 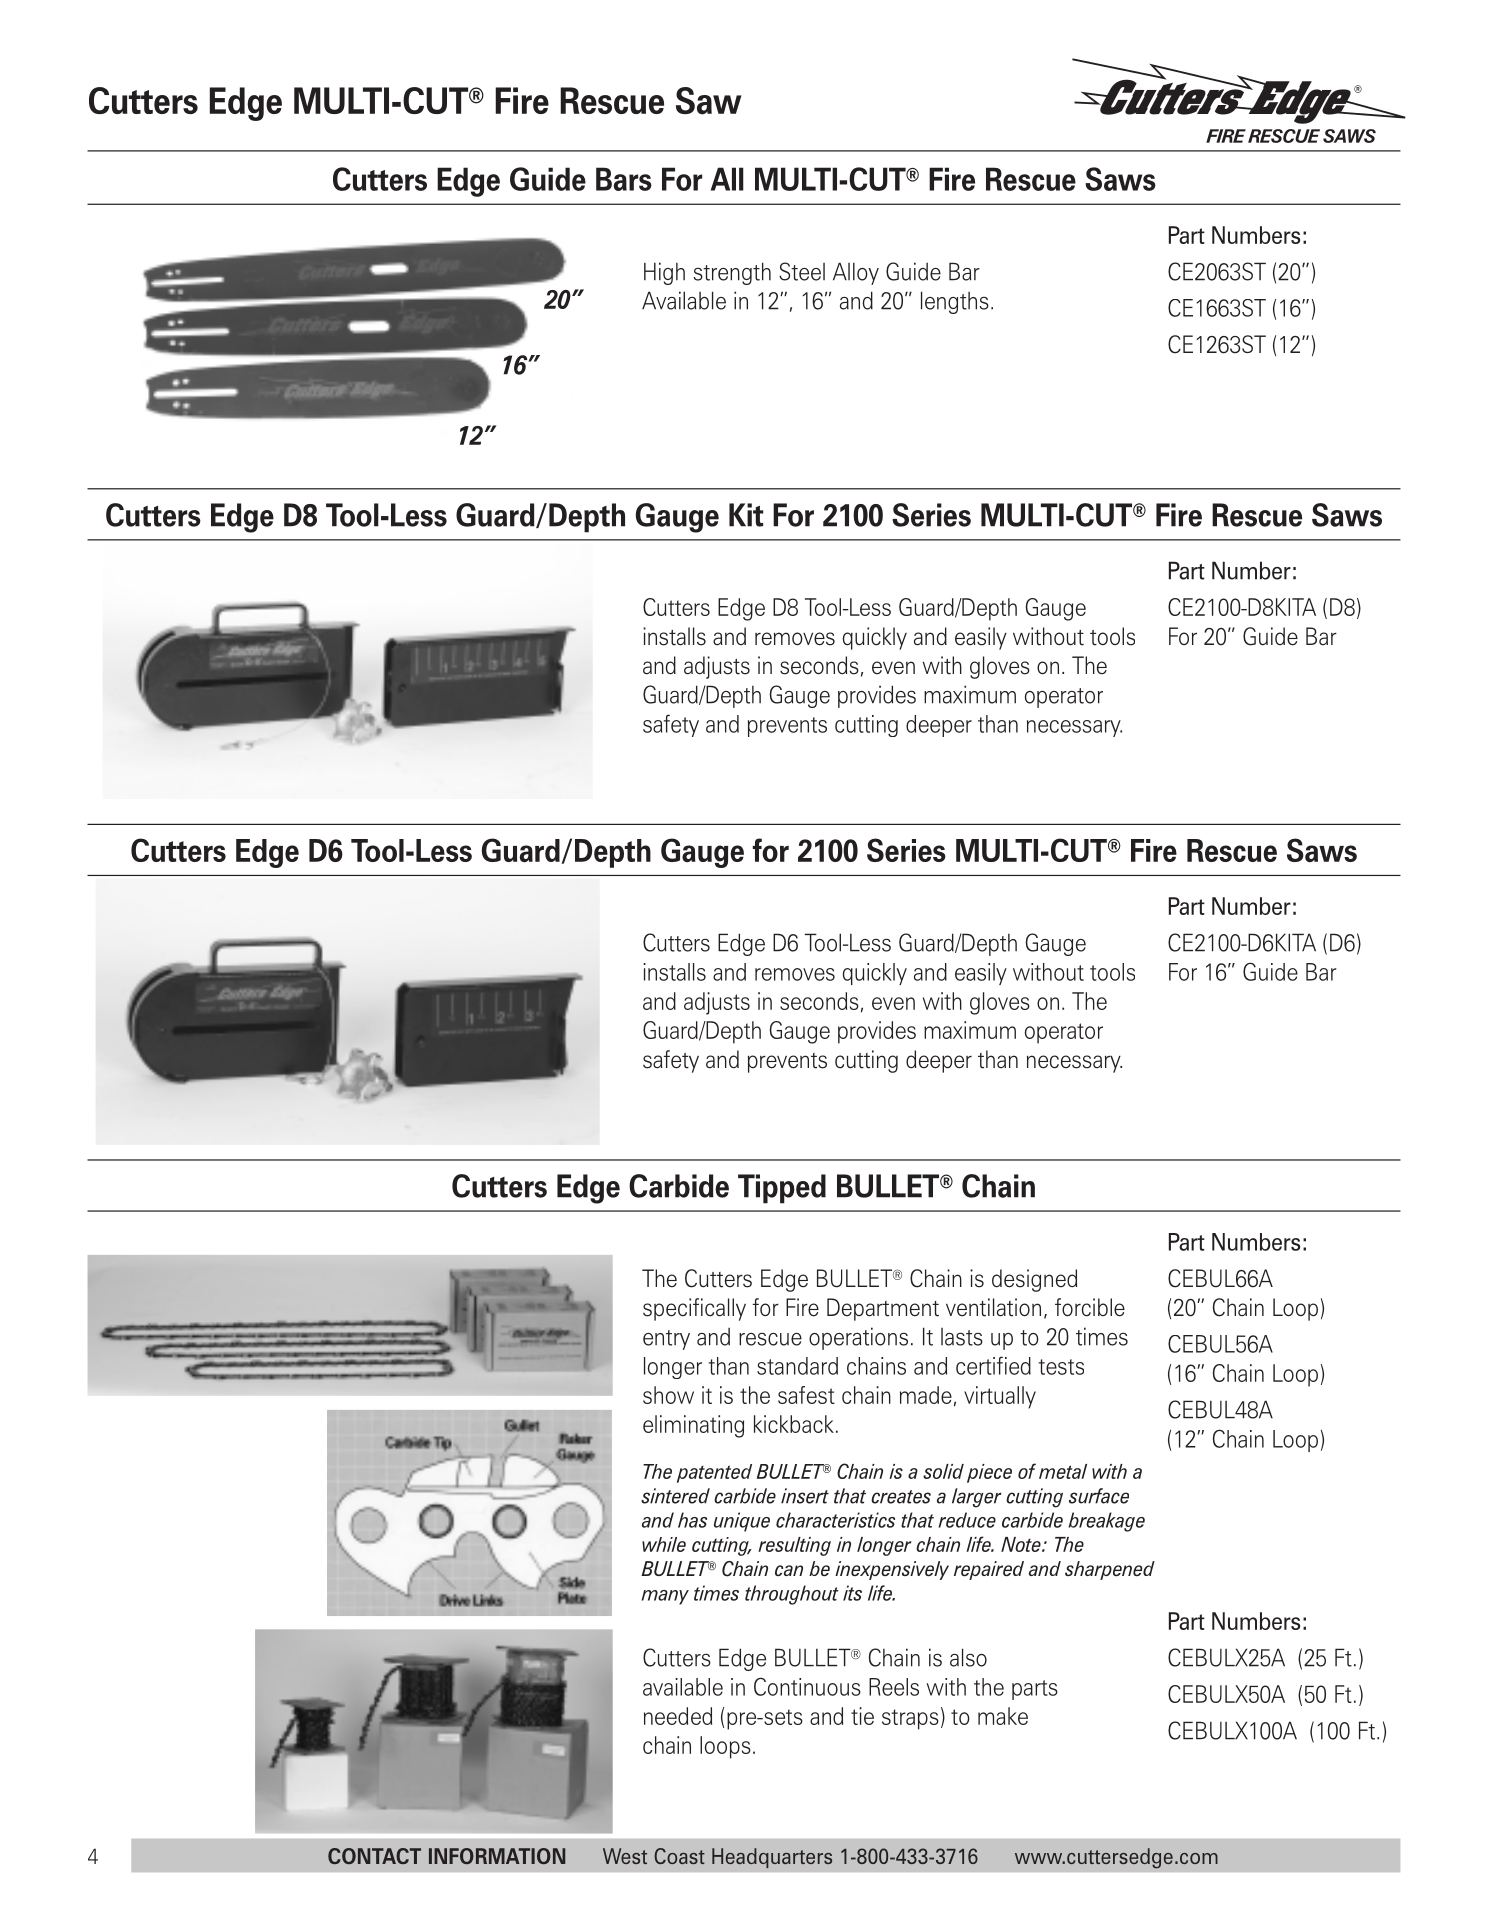 What do you see at coordinates (782, 1189) in the screenshot?
I see `Tipped` at bounding box center [782, 1189].
